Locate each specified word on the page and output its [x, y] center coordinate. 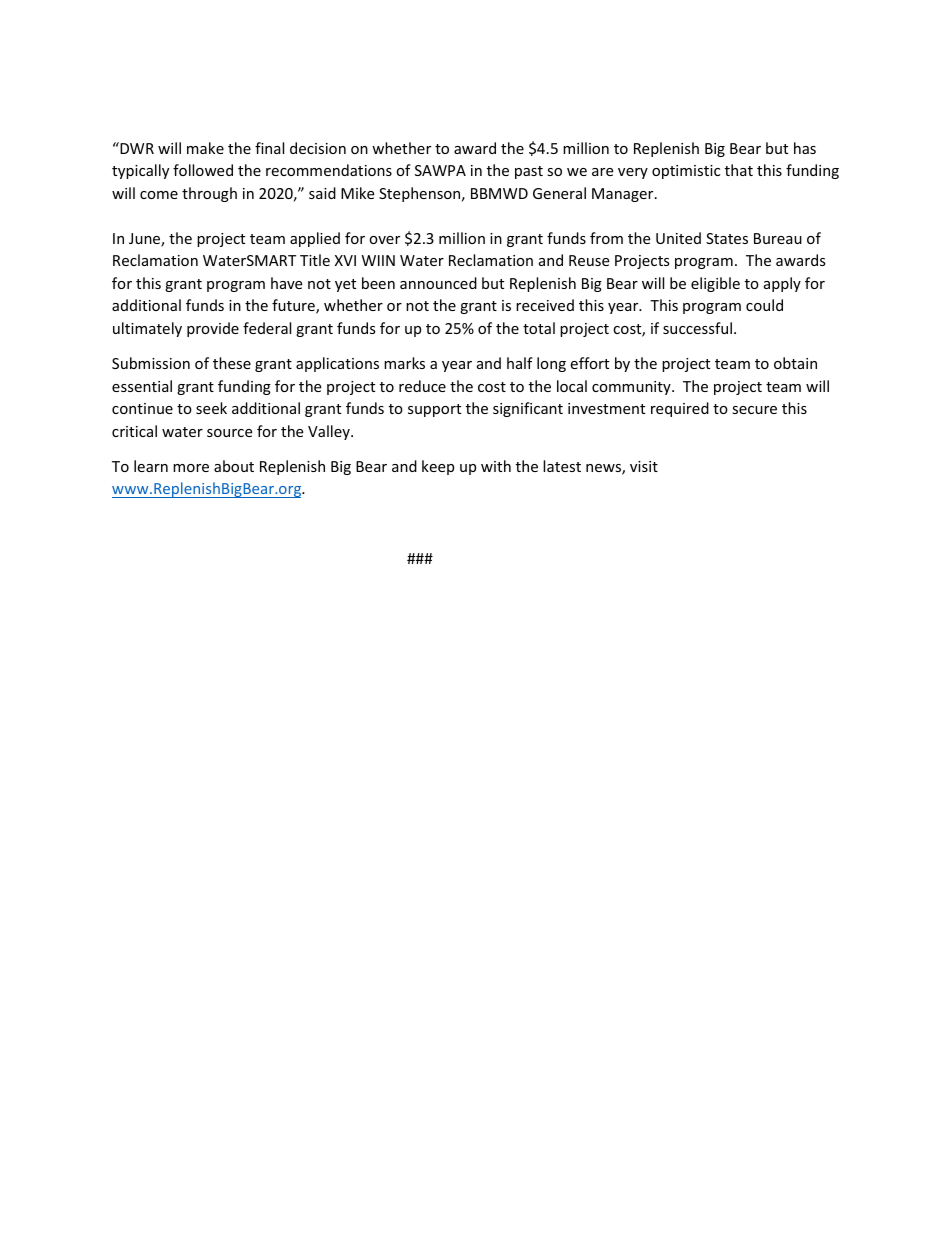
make [205, 148]
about [234, 466]
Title [315, 260]
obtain [795, 363]
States [727, 238]
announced [438, 283]
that [739, 170]
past [529, 172]
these [232, 363]
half [520, 363]
